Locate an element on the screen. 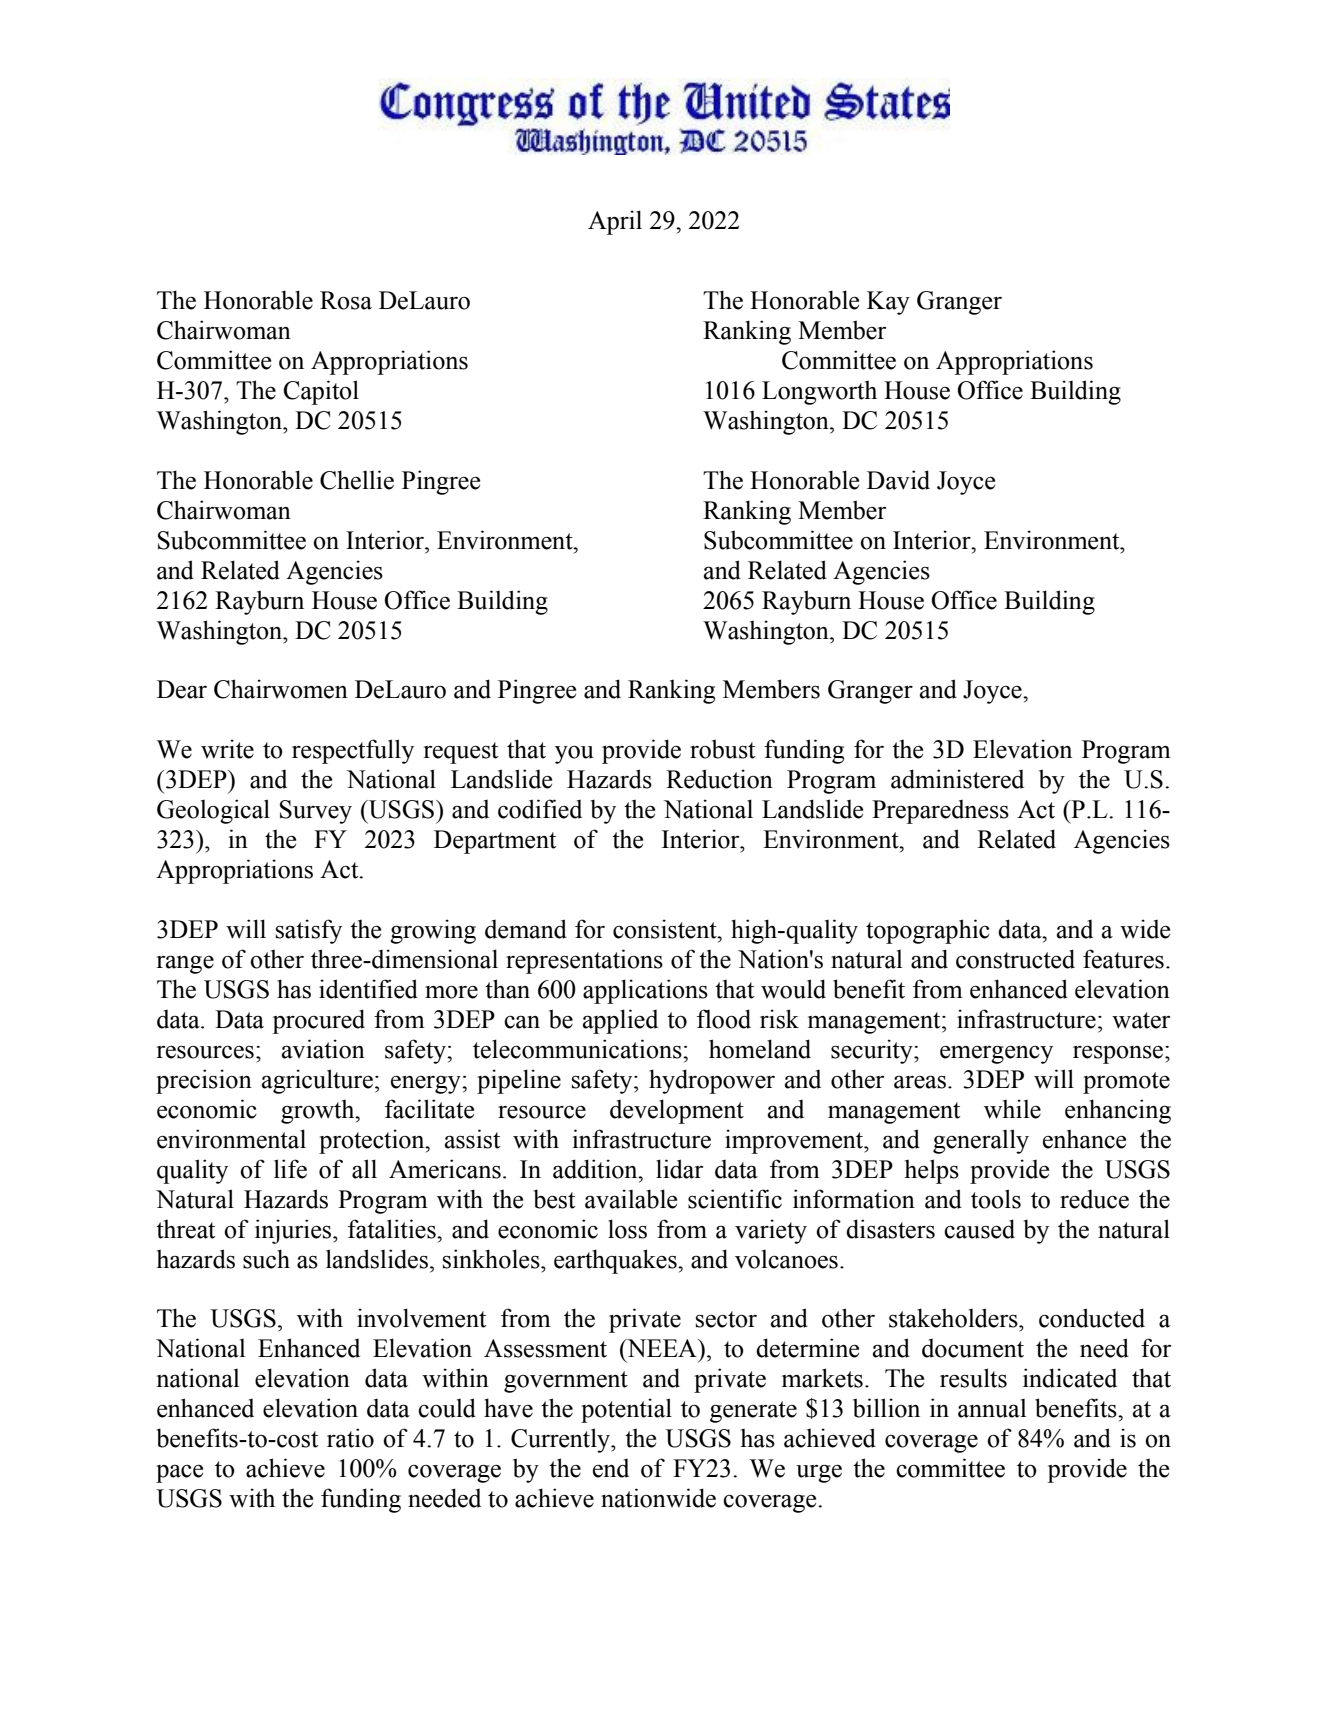 The image size is (1328, 1719). Reduction is located at coordinates (719, 779).
